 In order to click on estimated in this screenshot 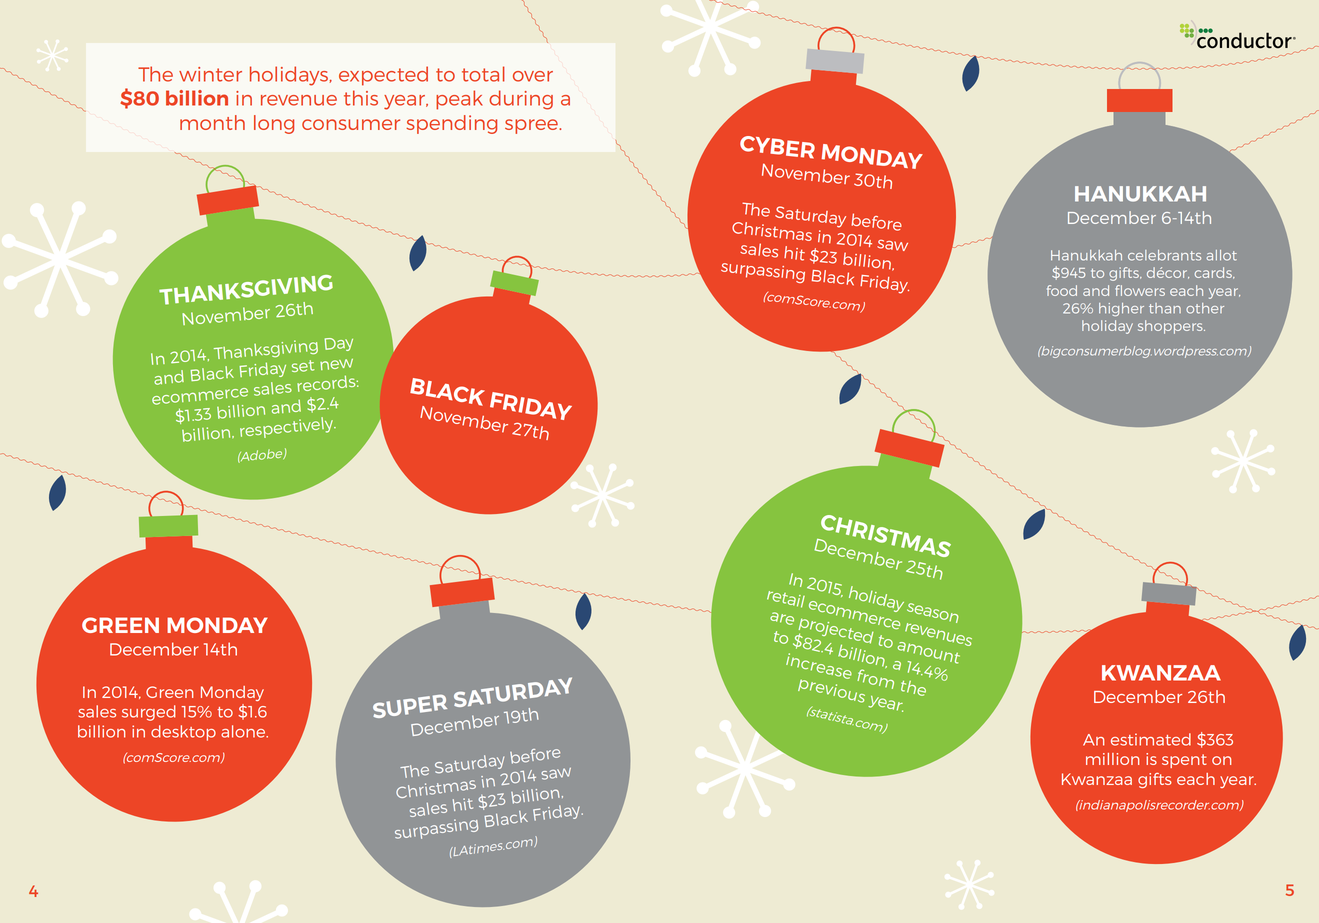, I will do `click(1151, 739)`.
